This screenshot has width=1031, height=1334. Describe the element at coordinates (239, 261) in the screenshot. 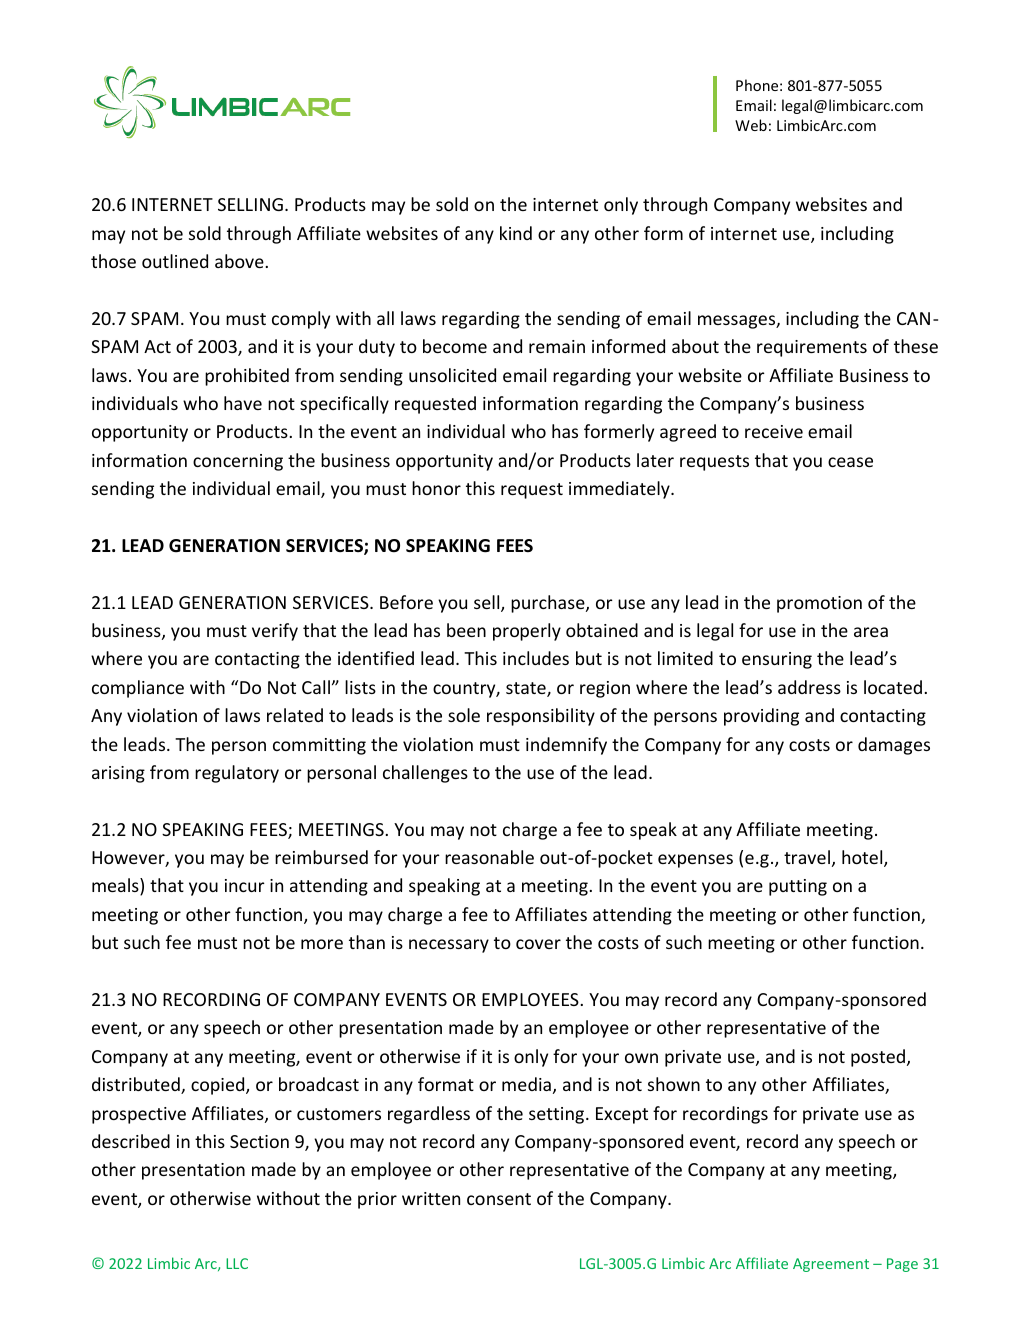

I see `above` at that location.
